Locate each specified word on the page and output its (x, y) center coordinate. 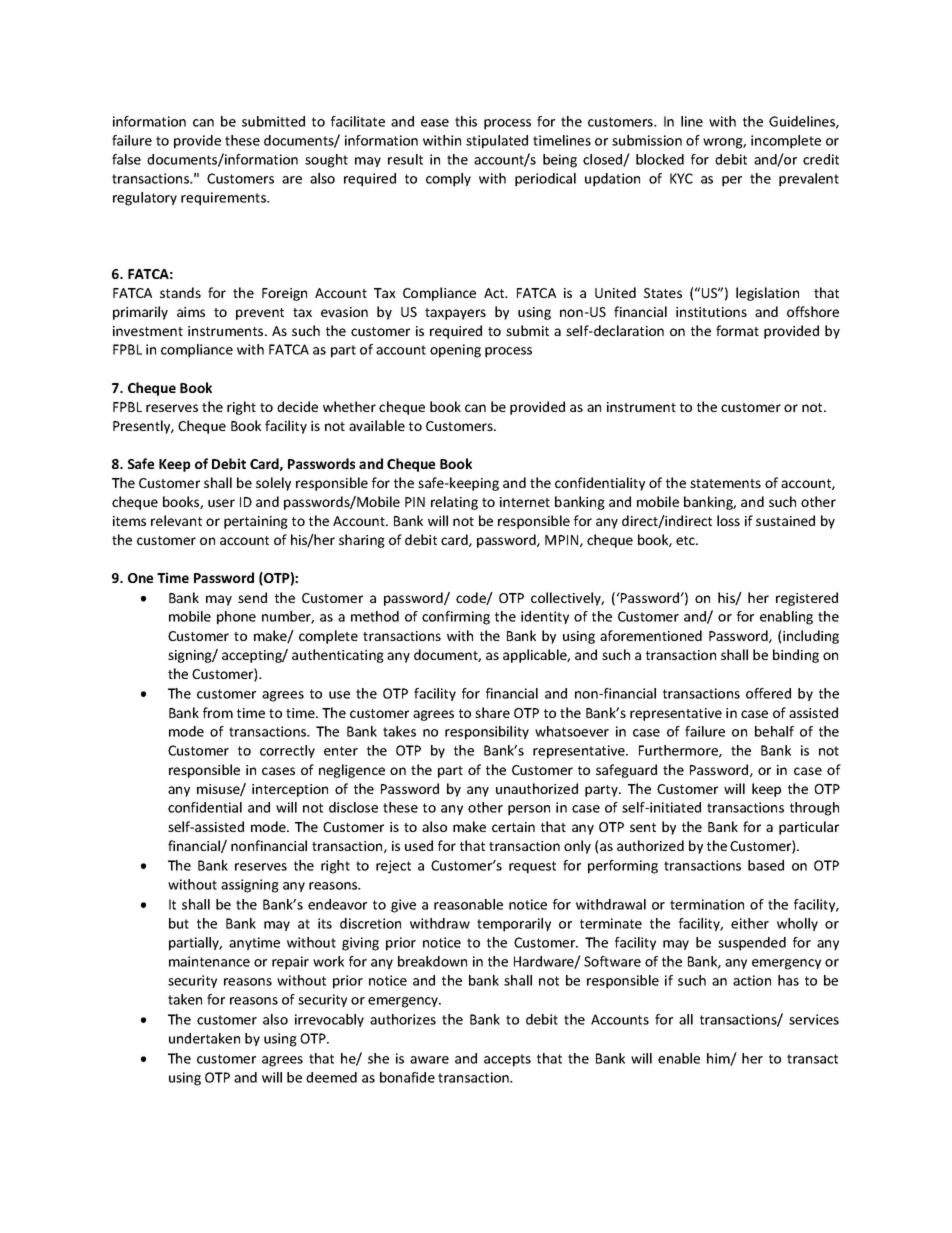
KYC (681, 178)
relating (454, 503)
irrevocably (329, 1020)
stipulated (497, 142)
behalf (774, 731)
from (218, 712)
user (221, 503)
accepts (507, 1060)
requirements (225, 199)
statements (725, 483)
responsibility (487, 733)
